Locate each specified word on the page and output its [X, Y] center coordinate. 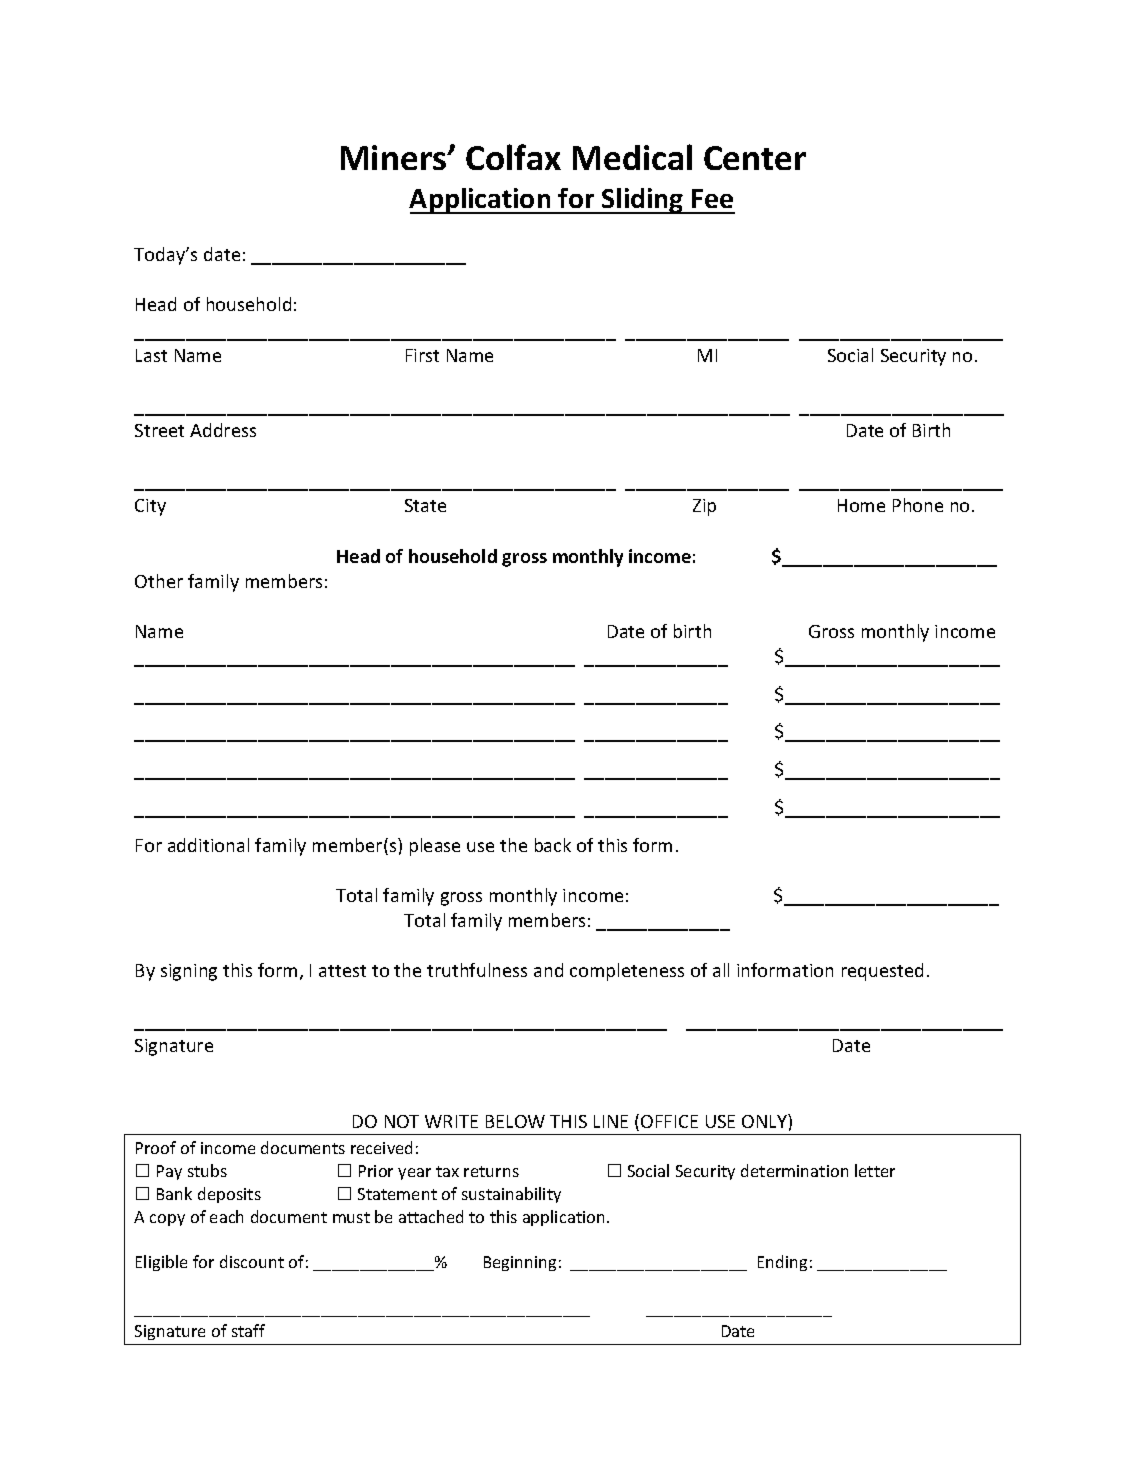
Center [755, 158]
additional [208, 845]
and [548, 970]
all [721, 970]
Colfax [513, 157]
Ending [782, 1263]
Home [861, 505]
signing [189, 972]
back [553, 845]
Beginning [520, 1263]
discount [252, 1261]
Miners [395, 157]
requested [882, 972]
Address [223, 430]
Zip [704, 507]
